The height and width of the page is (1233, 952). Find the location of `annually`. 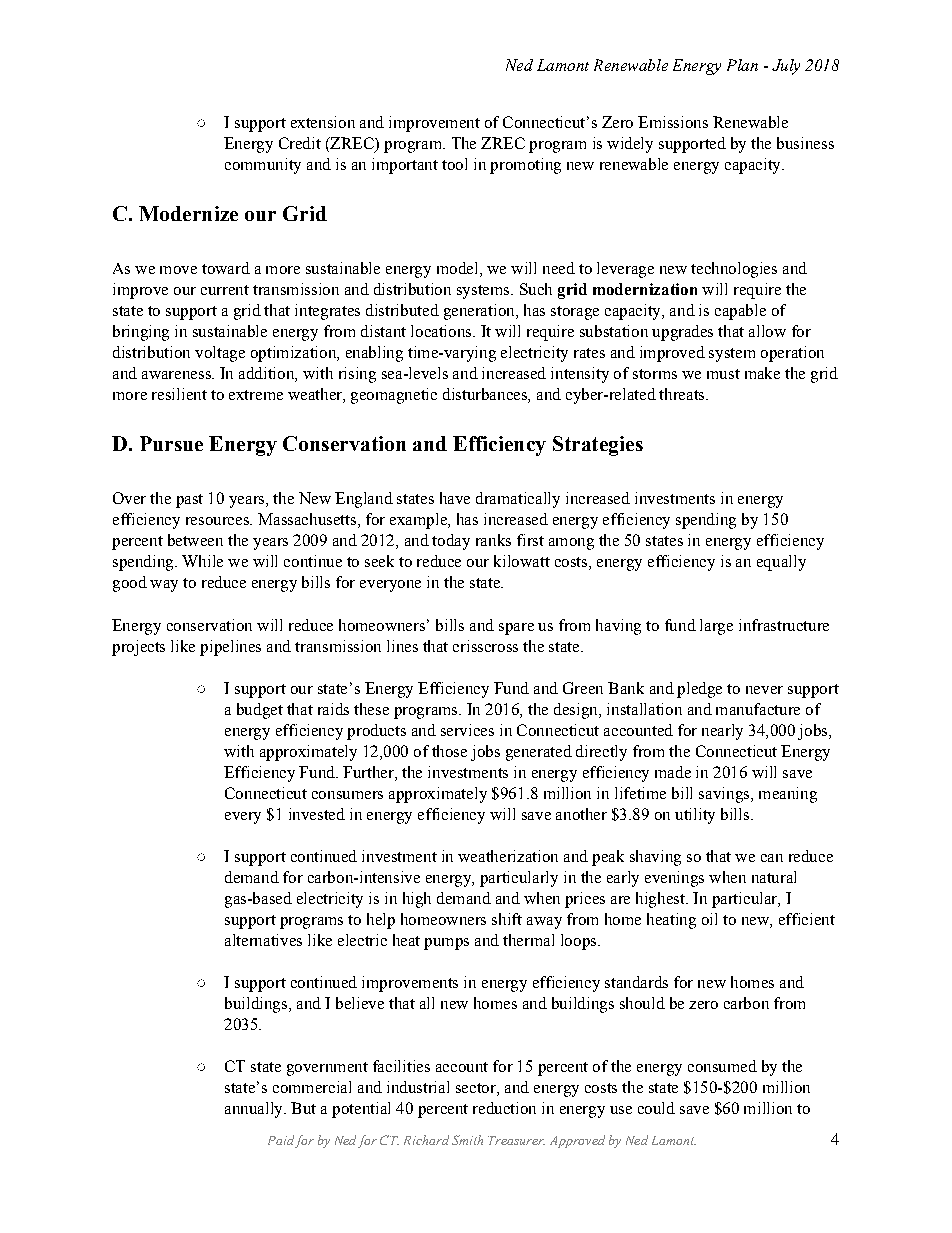

annually is located at coordinates (255, 1110).
